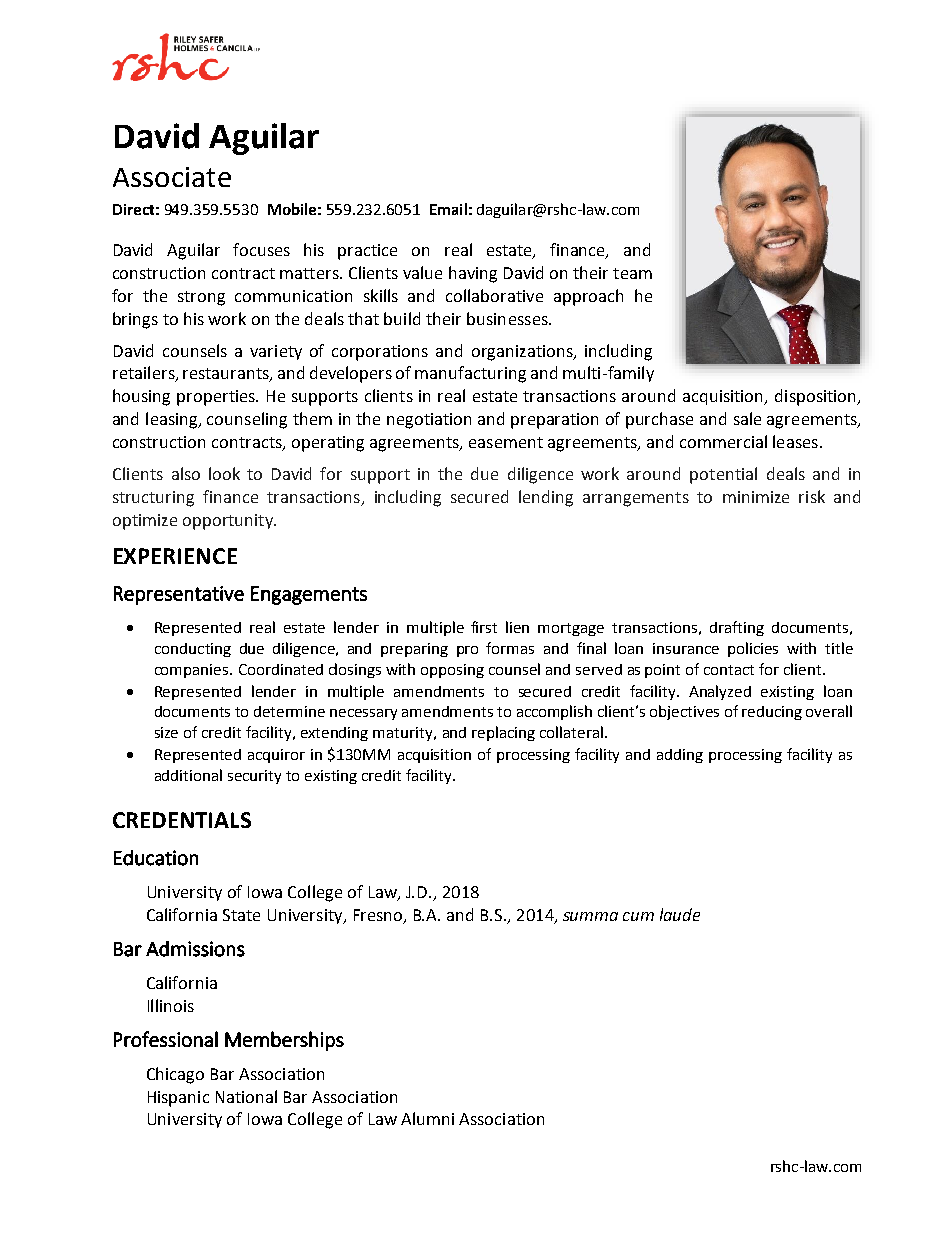 Image resolution: width=952 pixels, height=1233 pixels. What do you see at coordinates (229, 522) in the image?
I see `opportunity` at bounding box center [229, 522].
